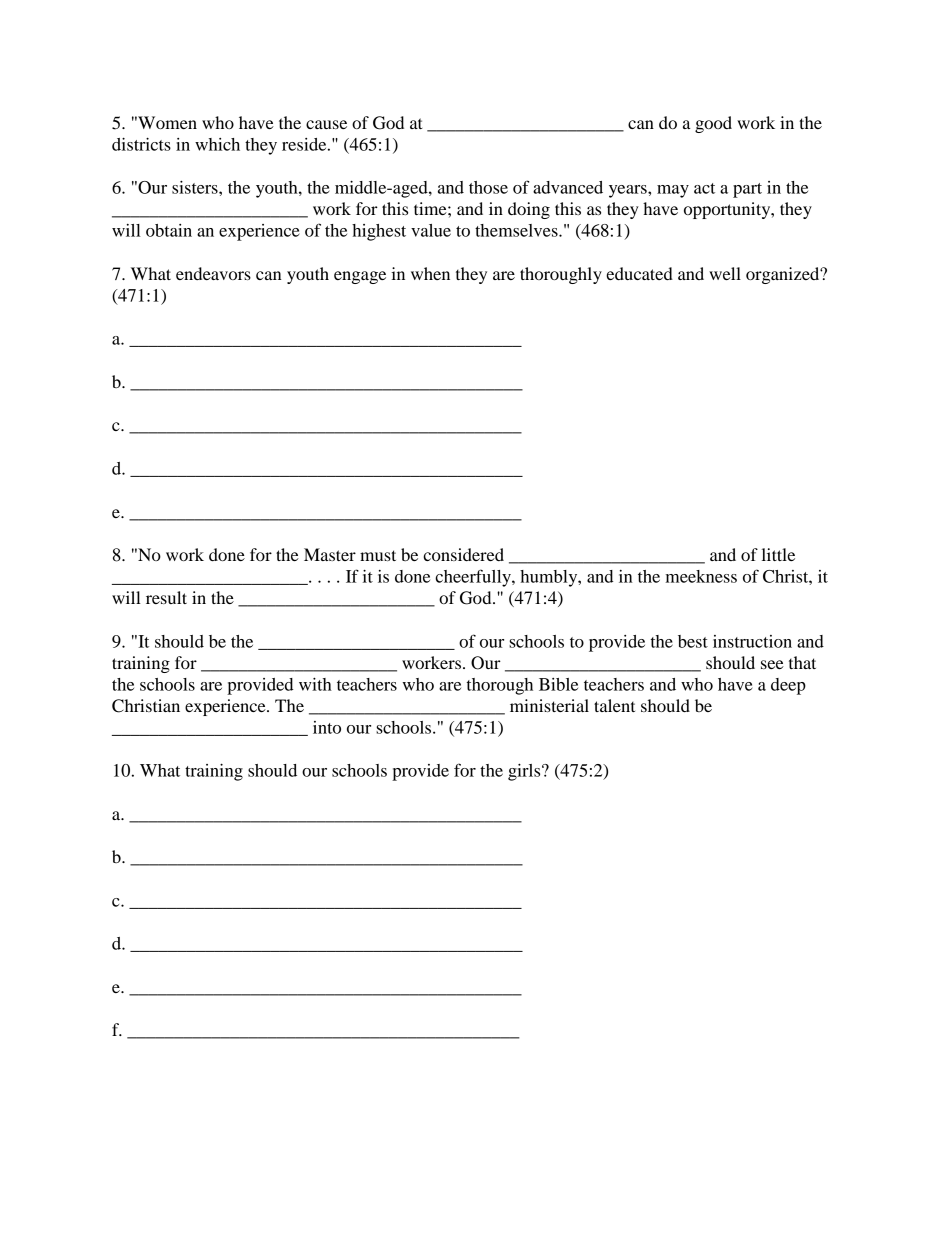  What do you see at coordinates (330, 554) in the page?
I see `Master` at bounding box center [330, 554].
